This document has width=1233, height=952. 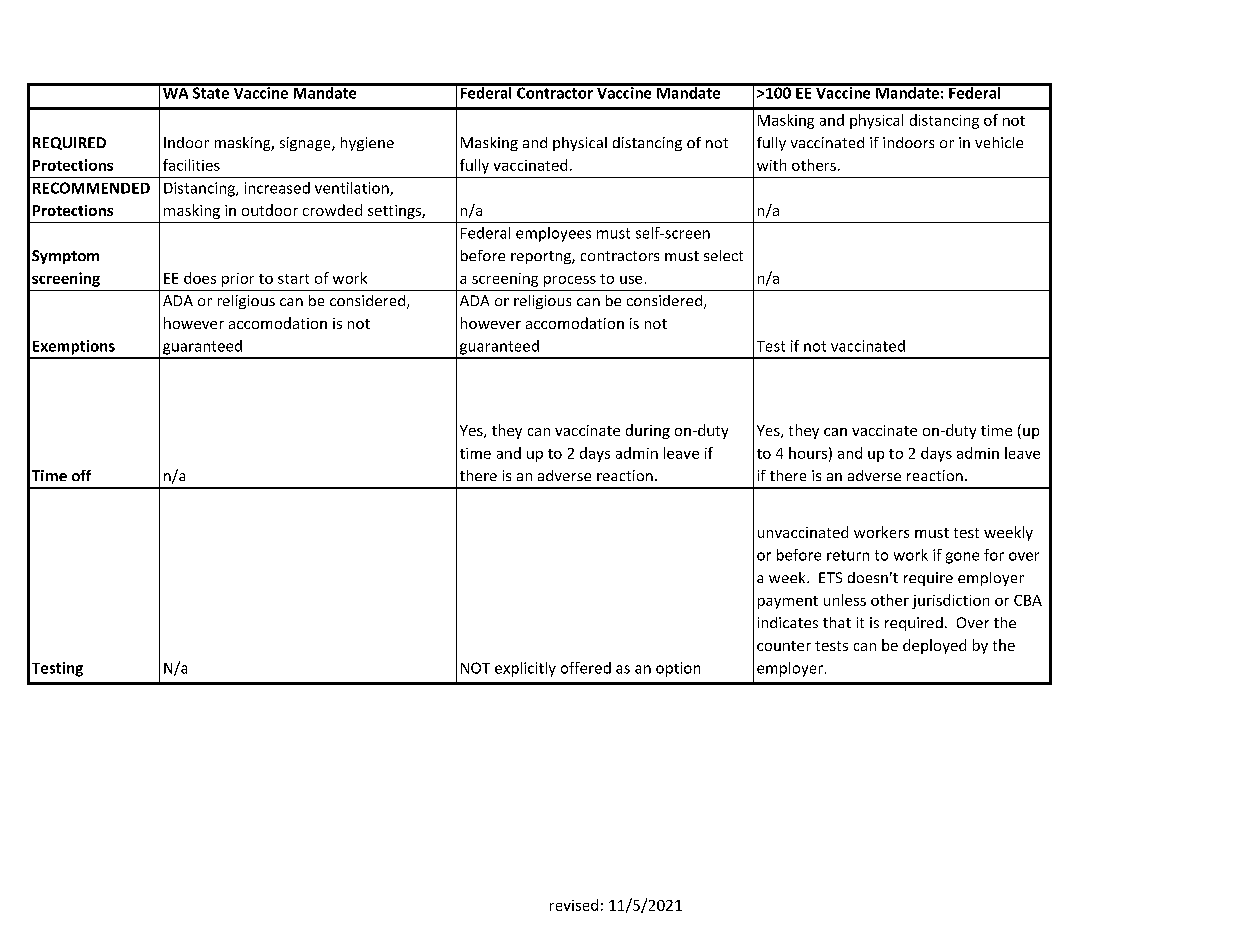 What do you see at coordinates (934, 646) in the document?
I see `deployed` at bounding box center [934, 646].
